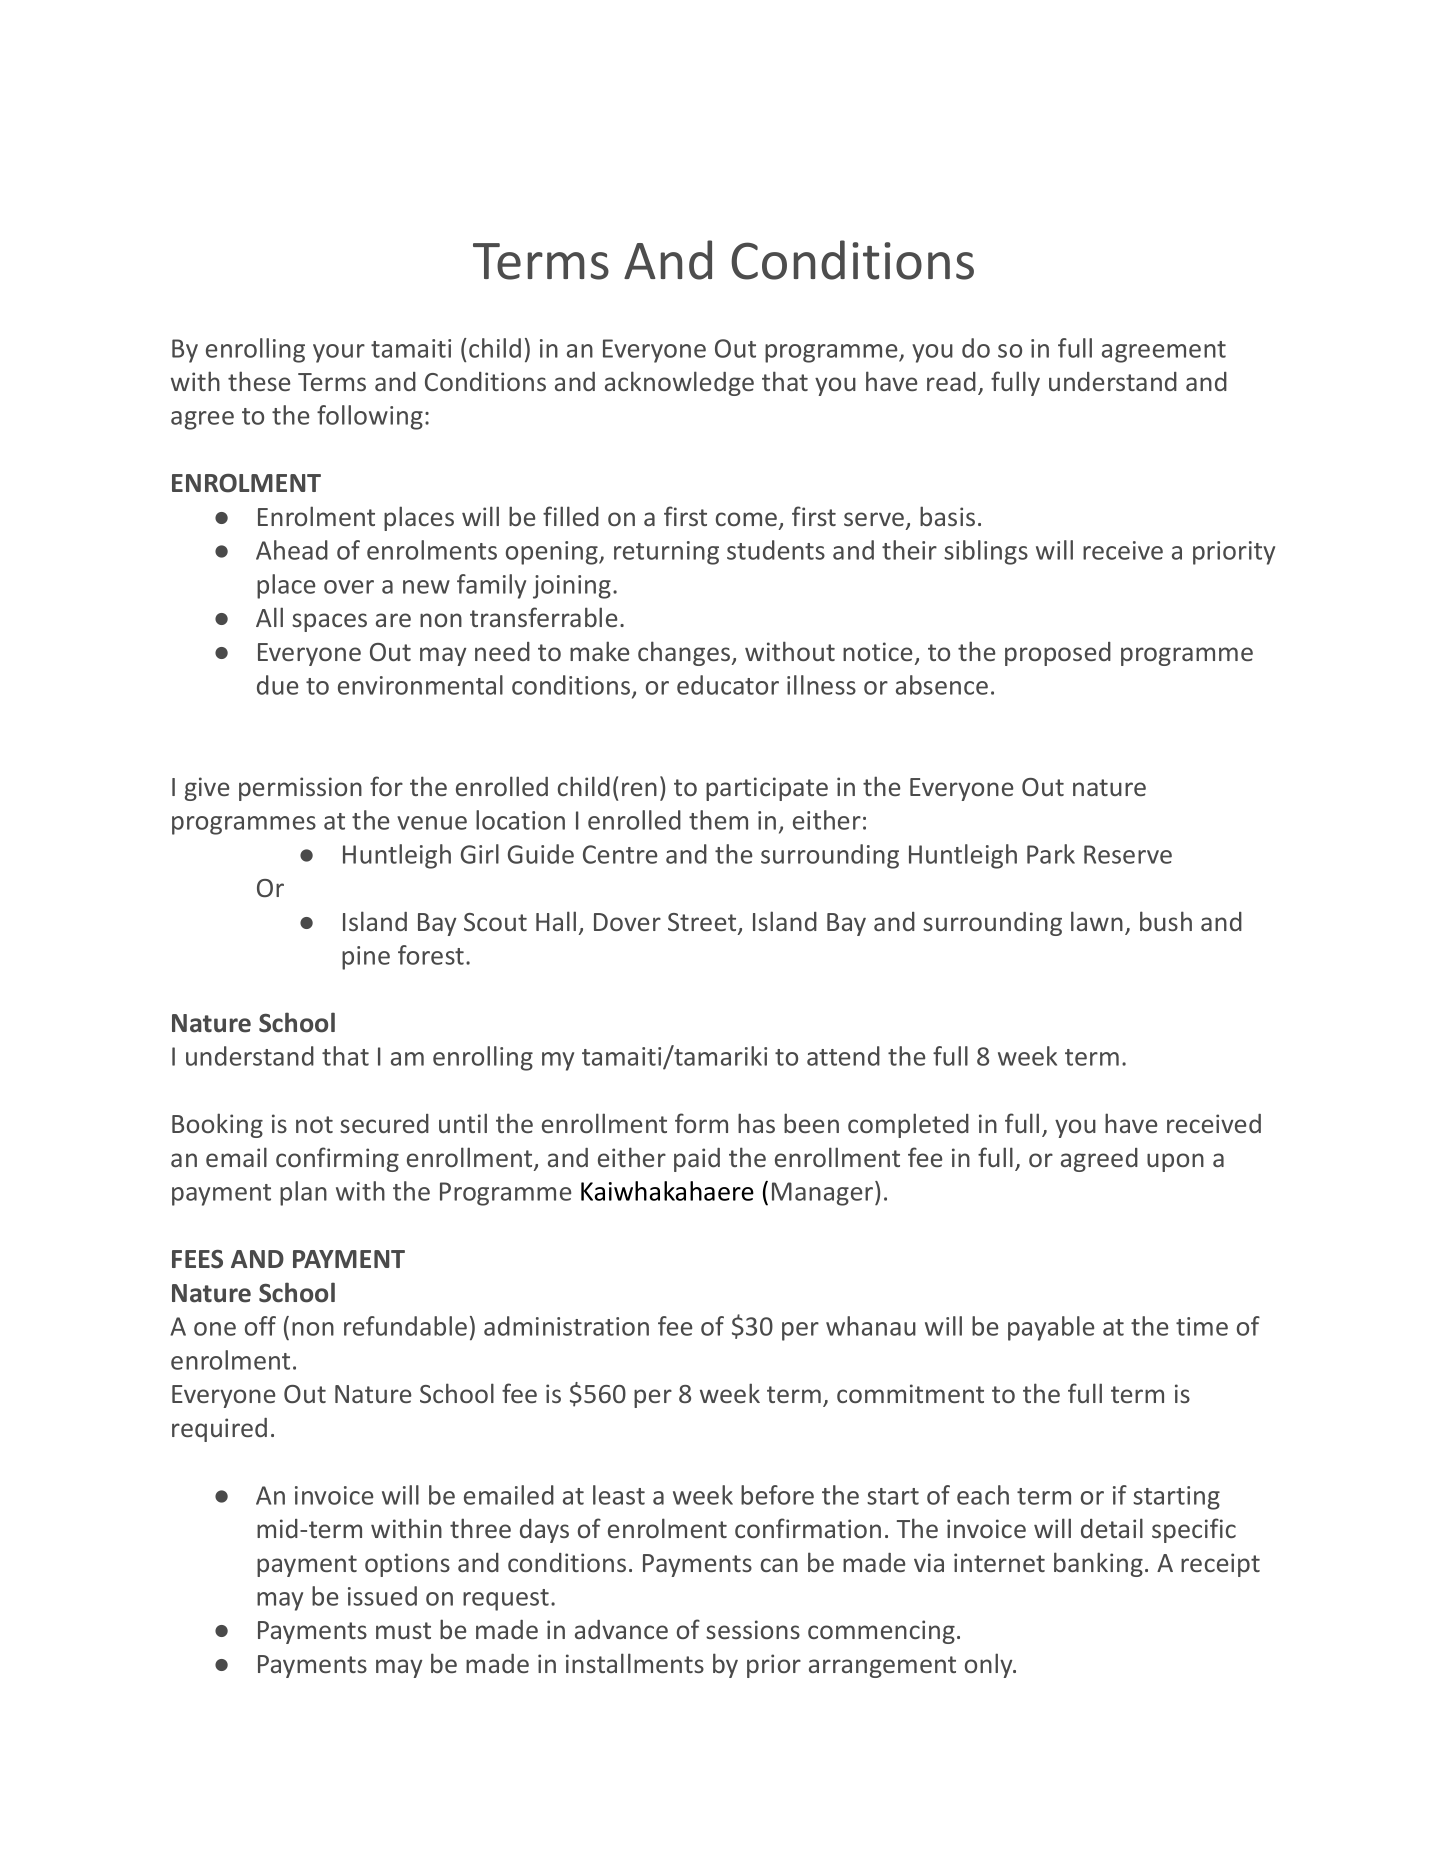 The image size is (1449, 1875). What do you see at coordinates (951, 381) in the screenshot?
I see `read` at bounding box center [951, 381].
